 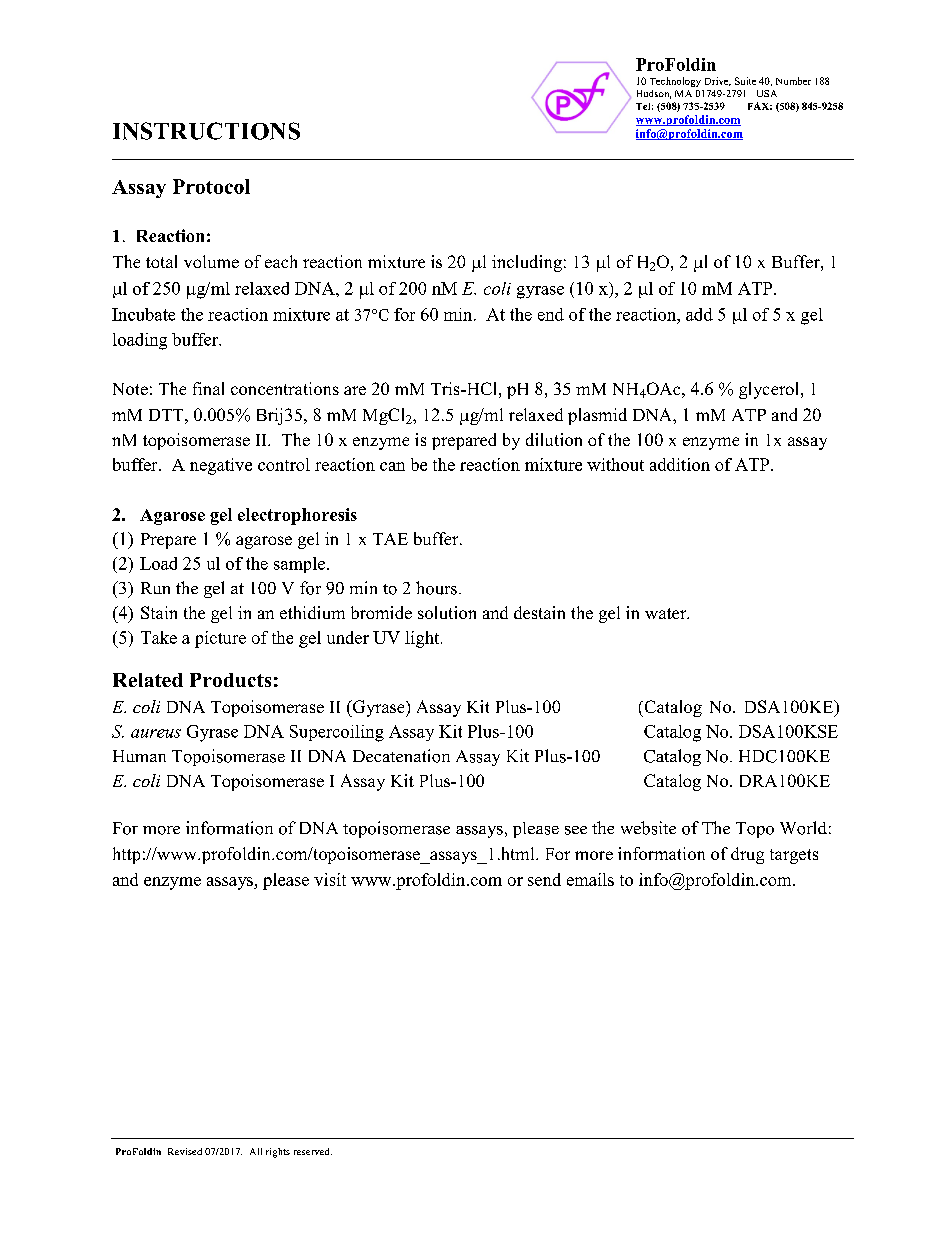 I want to click on solution, so click(x=447, y=612).
